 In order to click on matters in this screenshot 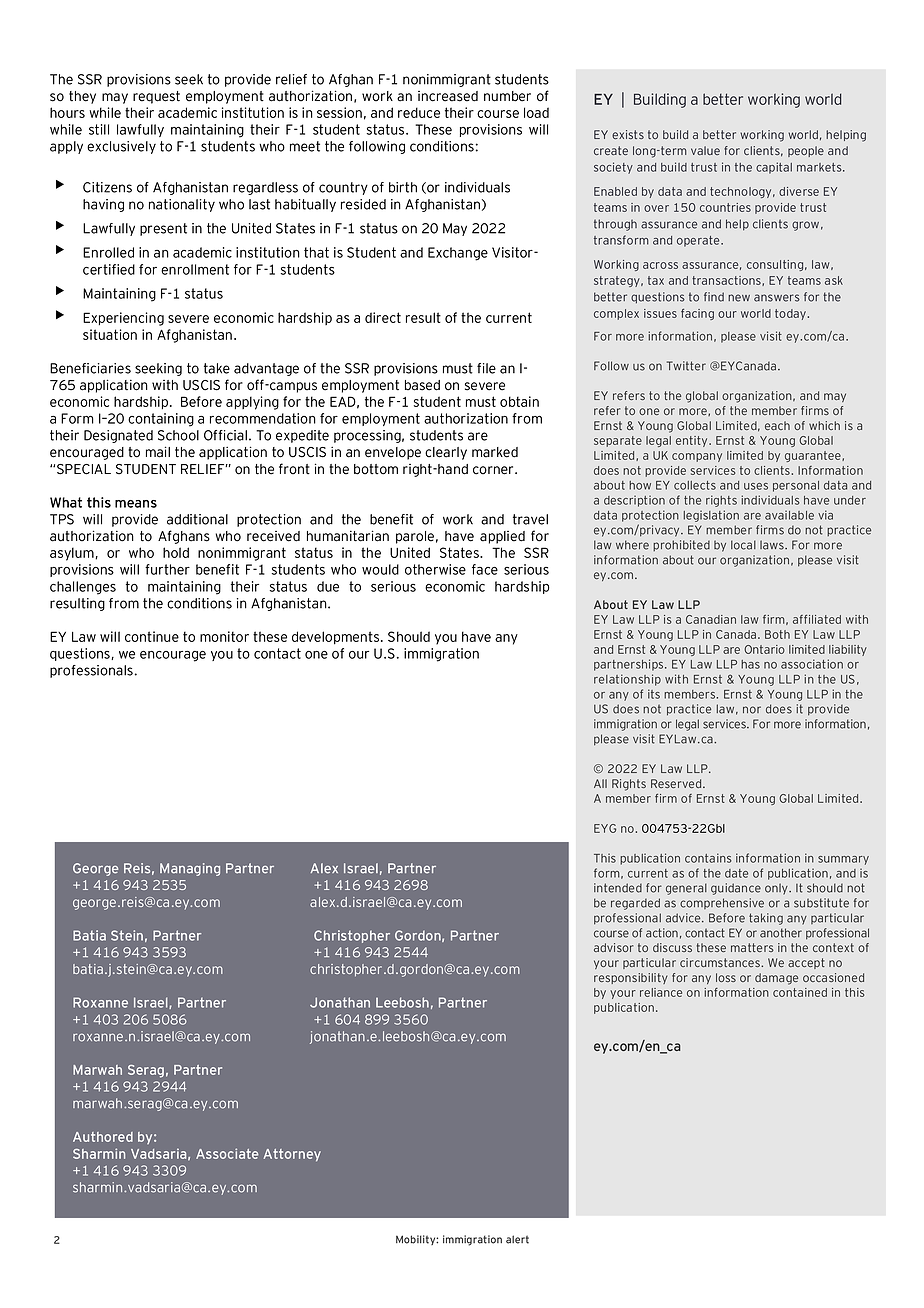, I will do `click(752, 947)`.
